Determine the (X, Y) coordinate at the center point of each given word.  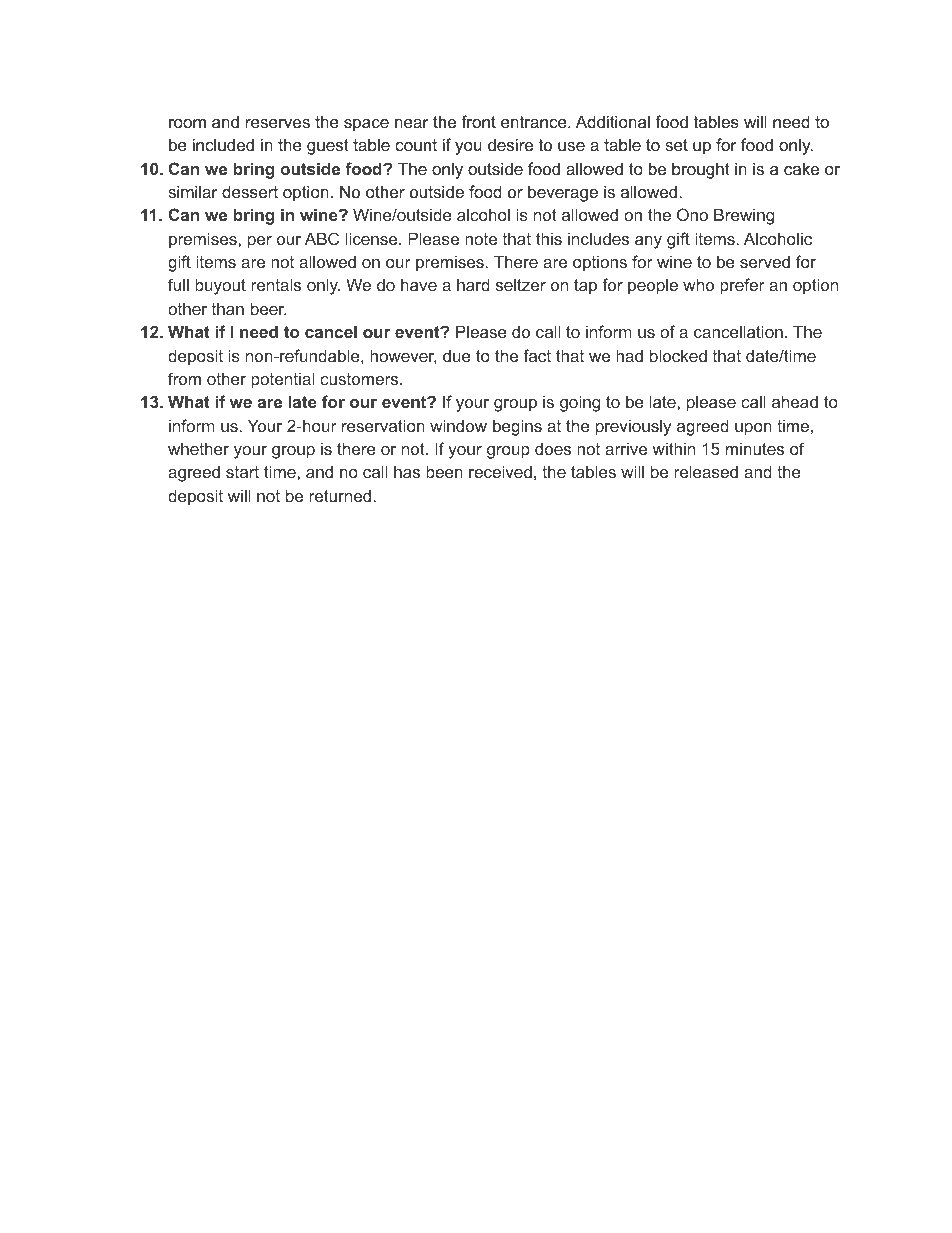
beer (269, 308)
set (676, 145)
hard (473, 284)
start (242, 472)
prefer (742, 286)
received (500, 471)
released (706, 471)
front (478, 121)
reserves (278, 123)
